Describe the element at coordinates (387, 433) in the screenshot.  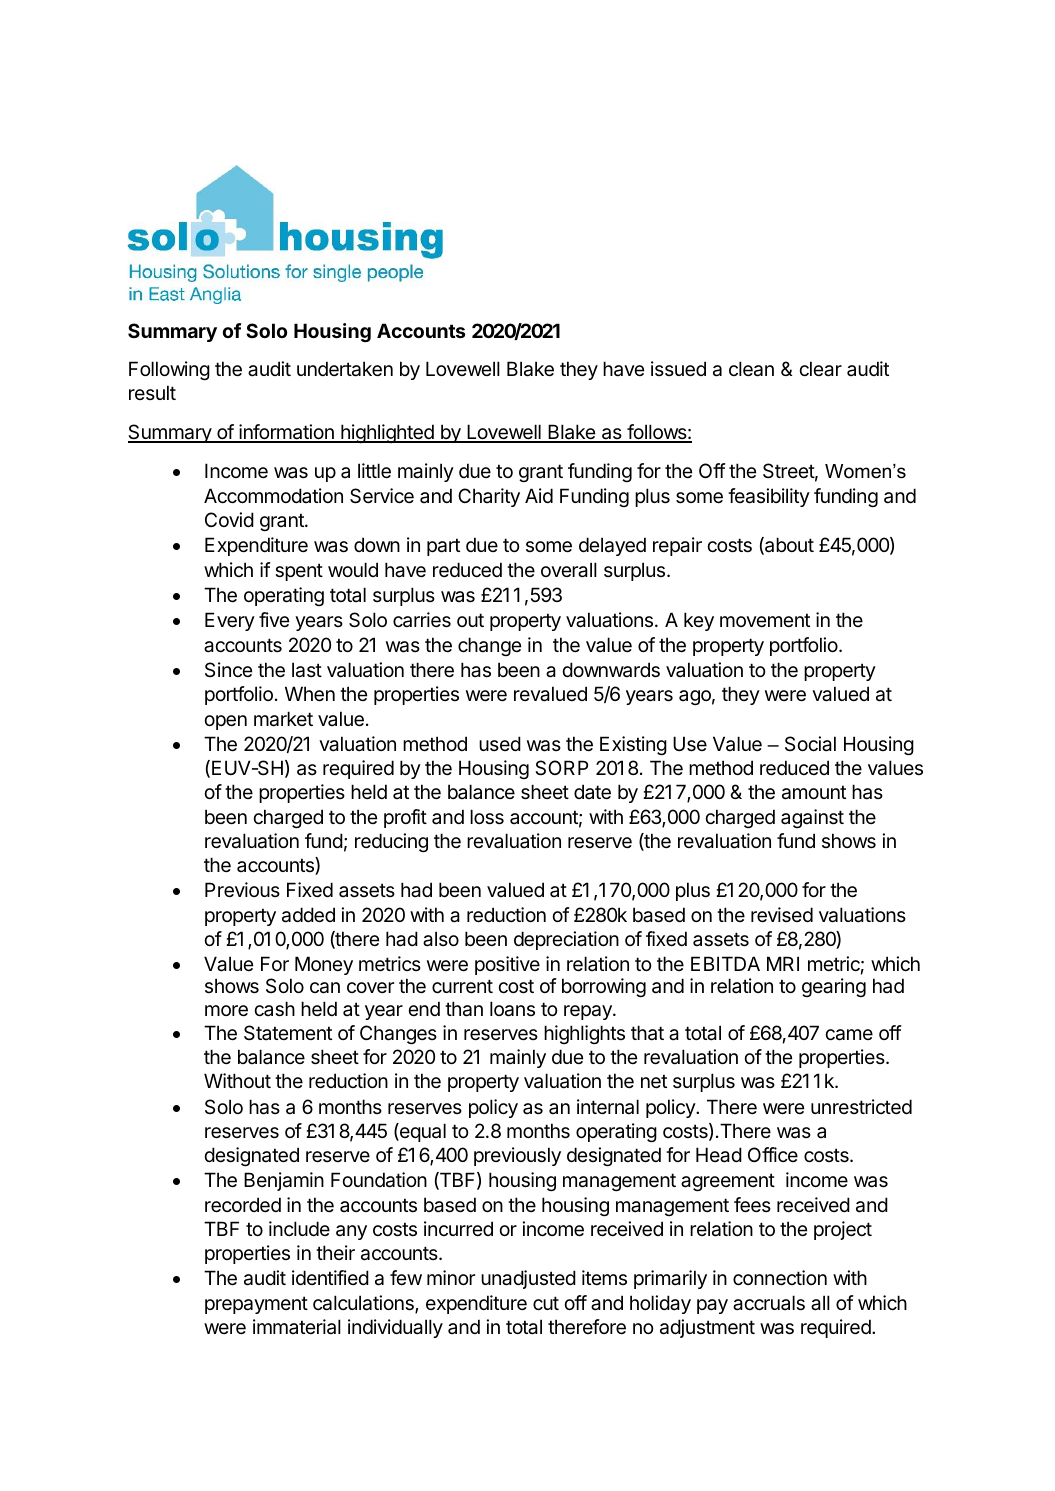
I see `highlighted` at that location.
